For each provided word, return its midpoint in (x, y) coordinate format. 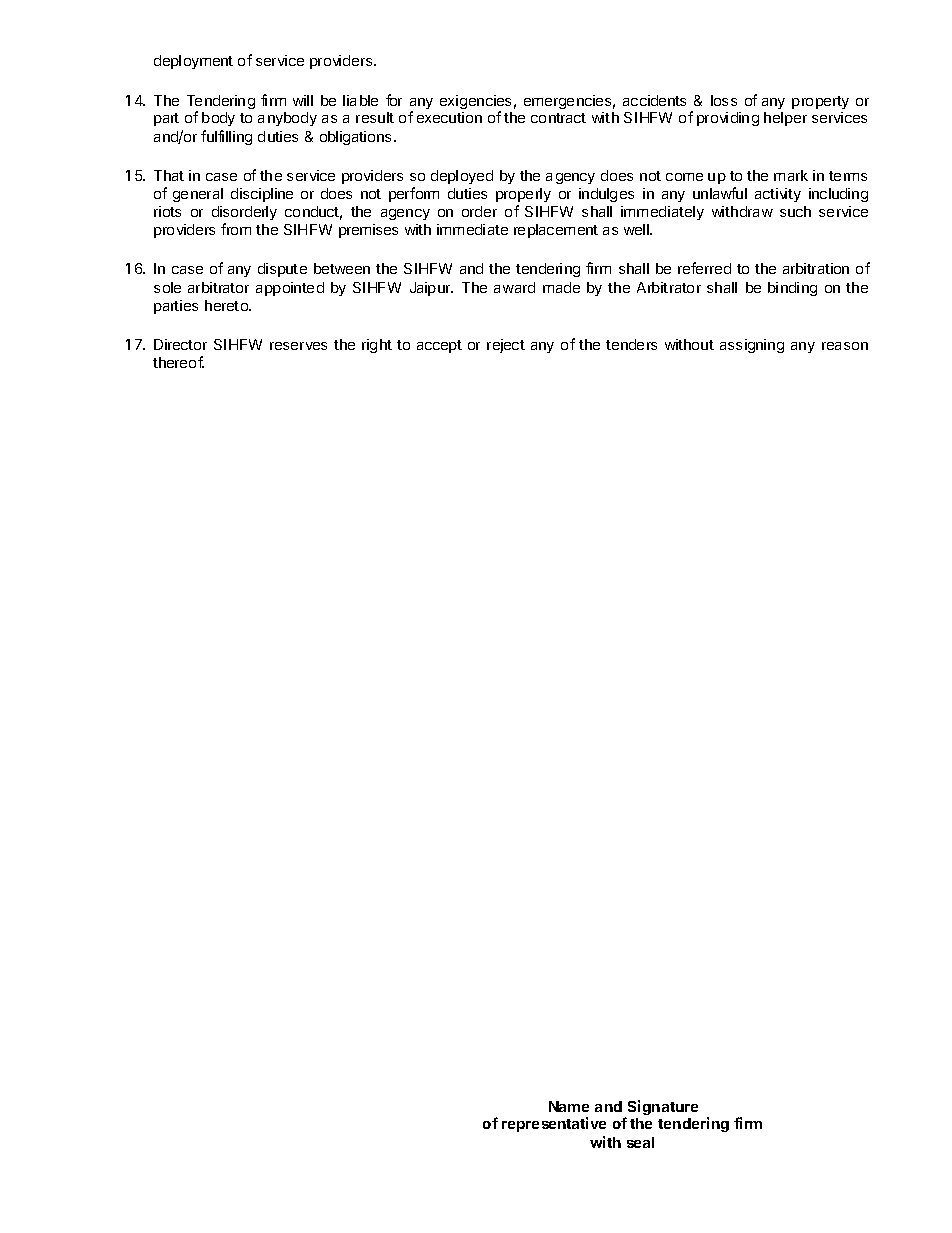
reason (845, 346)
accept (439, 346)
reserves (298, 346)
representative (554, 1124)
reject (506, 346)
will (303, 100)
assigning (752, 346)
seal (640, 1142)
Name (569, 1106)
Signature (663, 1107)
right (377, 346)
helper (785, 119)
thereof (178, 362)
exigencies (475, 103)
